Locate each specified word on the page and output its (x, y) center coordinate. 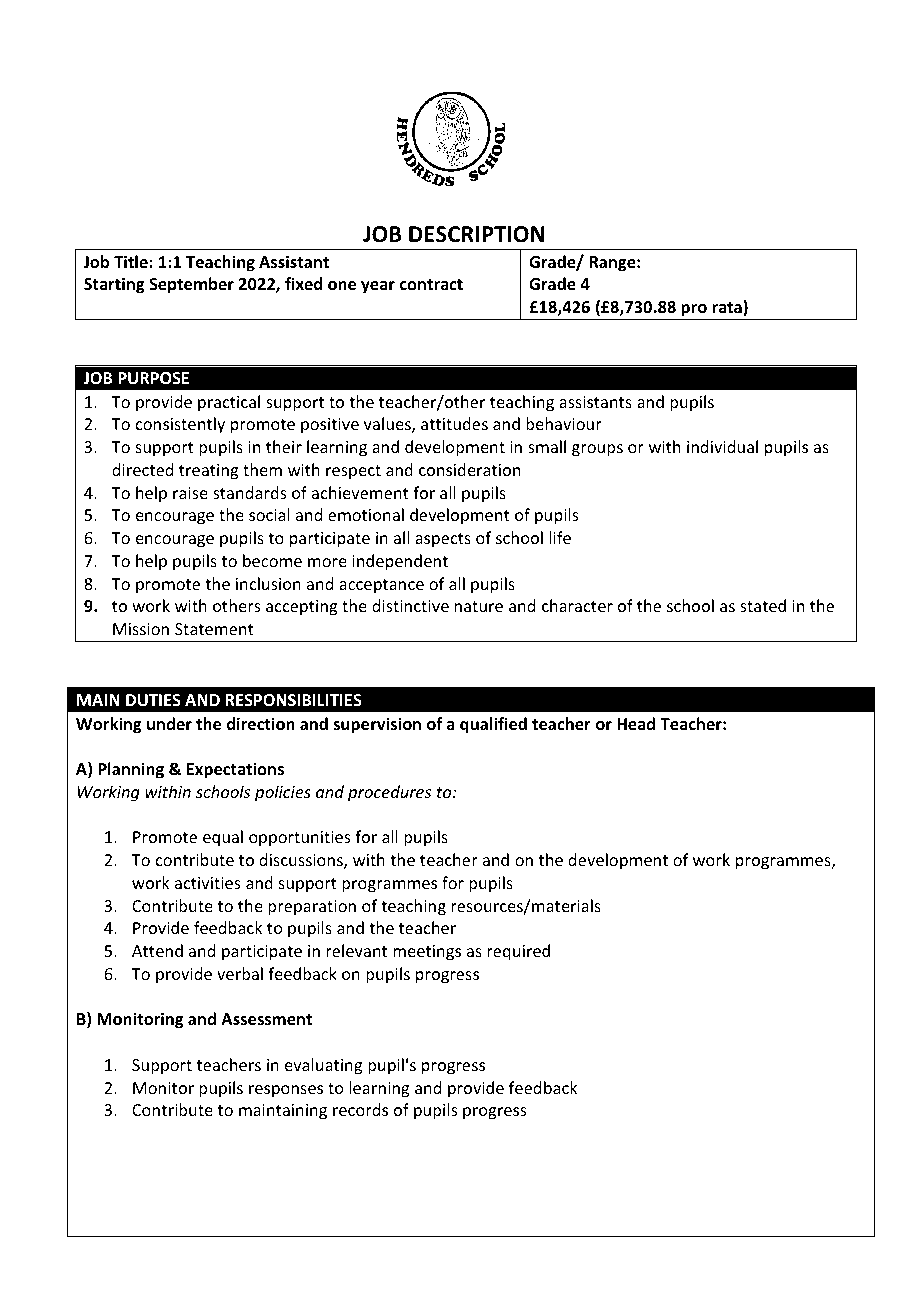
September (191, 285)
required (518, 952)
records (360, 1109)
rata (728, 308)
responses (286, 1091)
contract (431, 284)
